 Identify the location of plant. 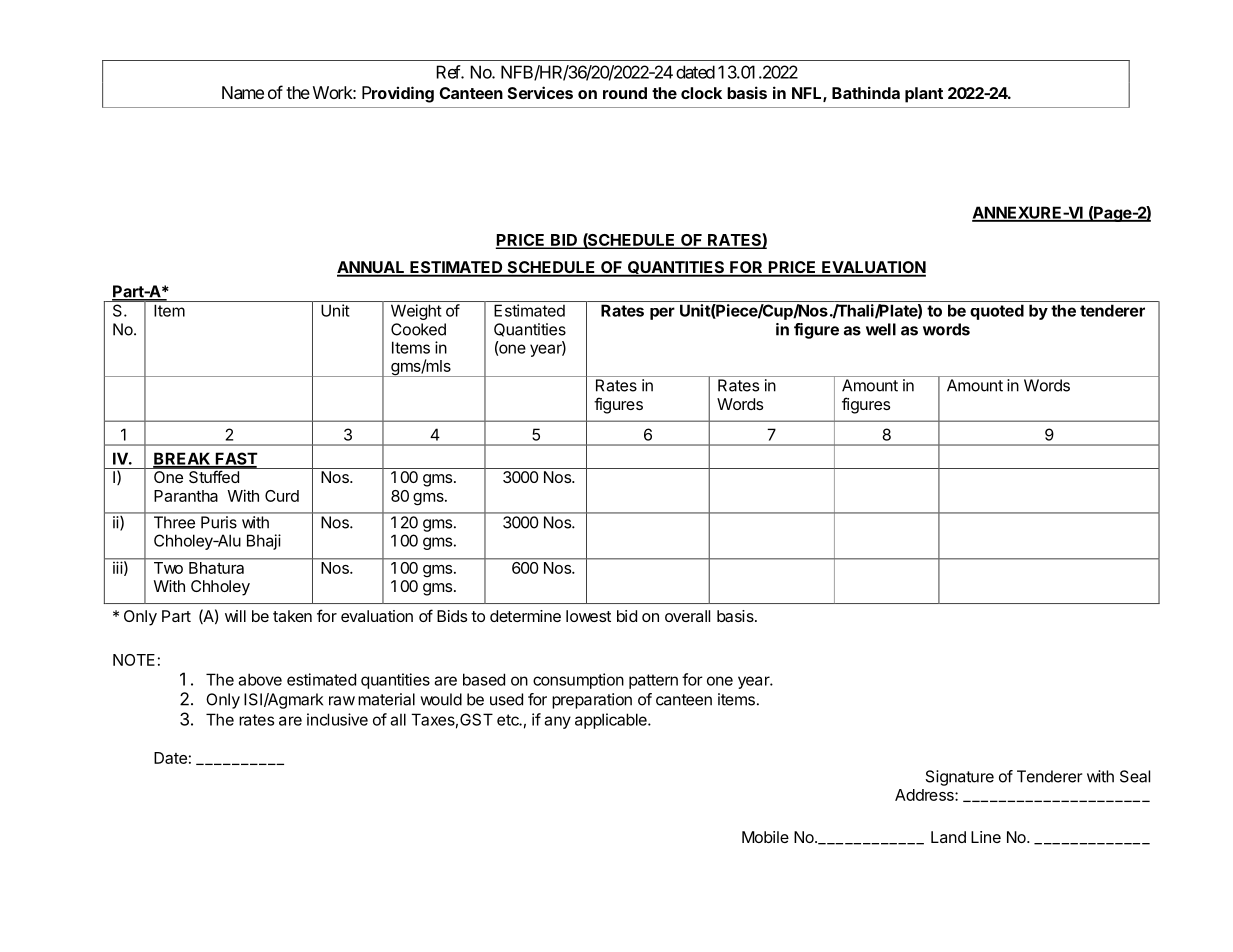
(924, 95).
